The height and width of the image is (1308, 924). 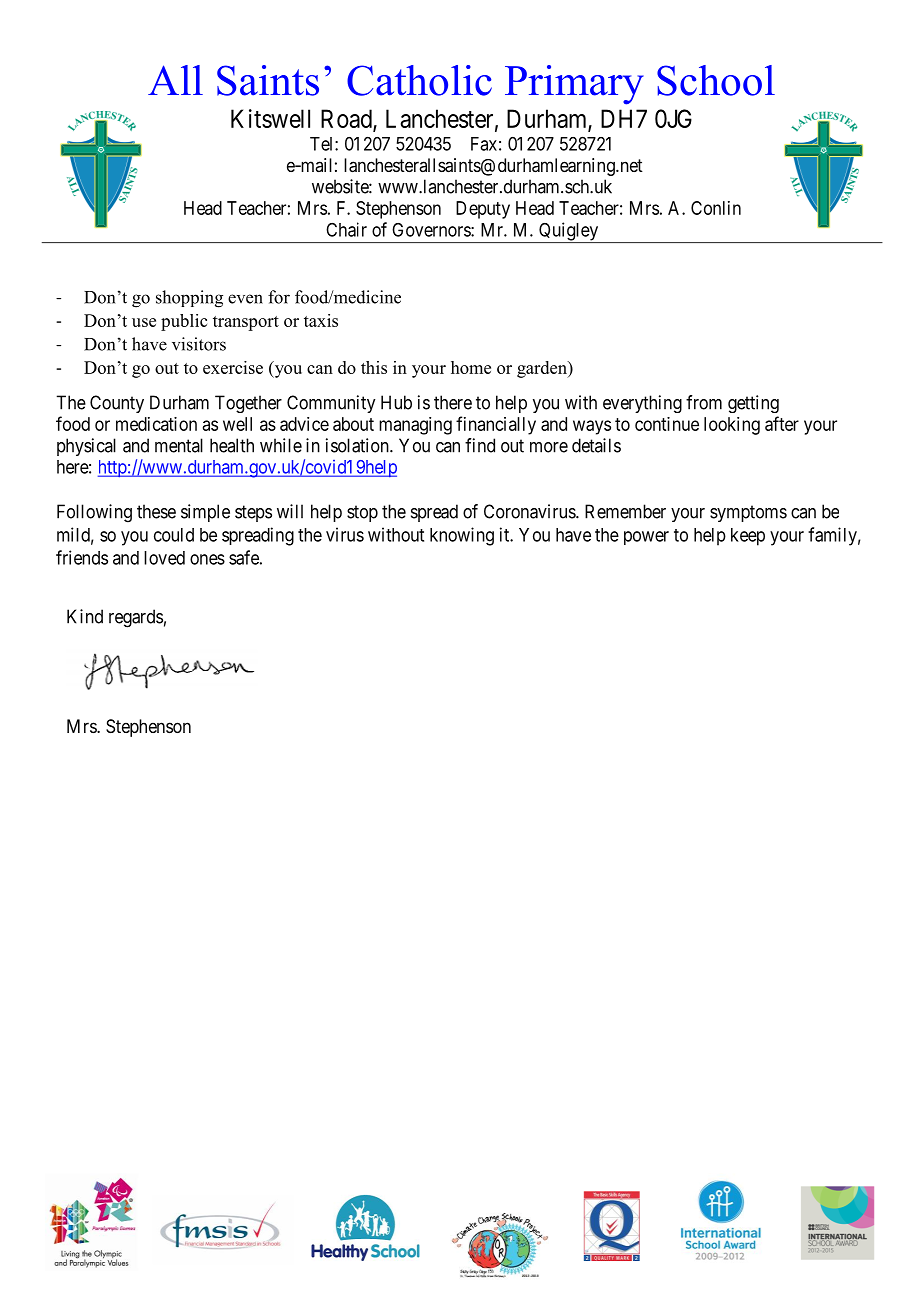 I want to click on regards, so click(x=136, y=618).
